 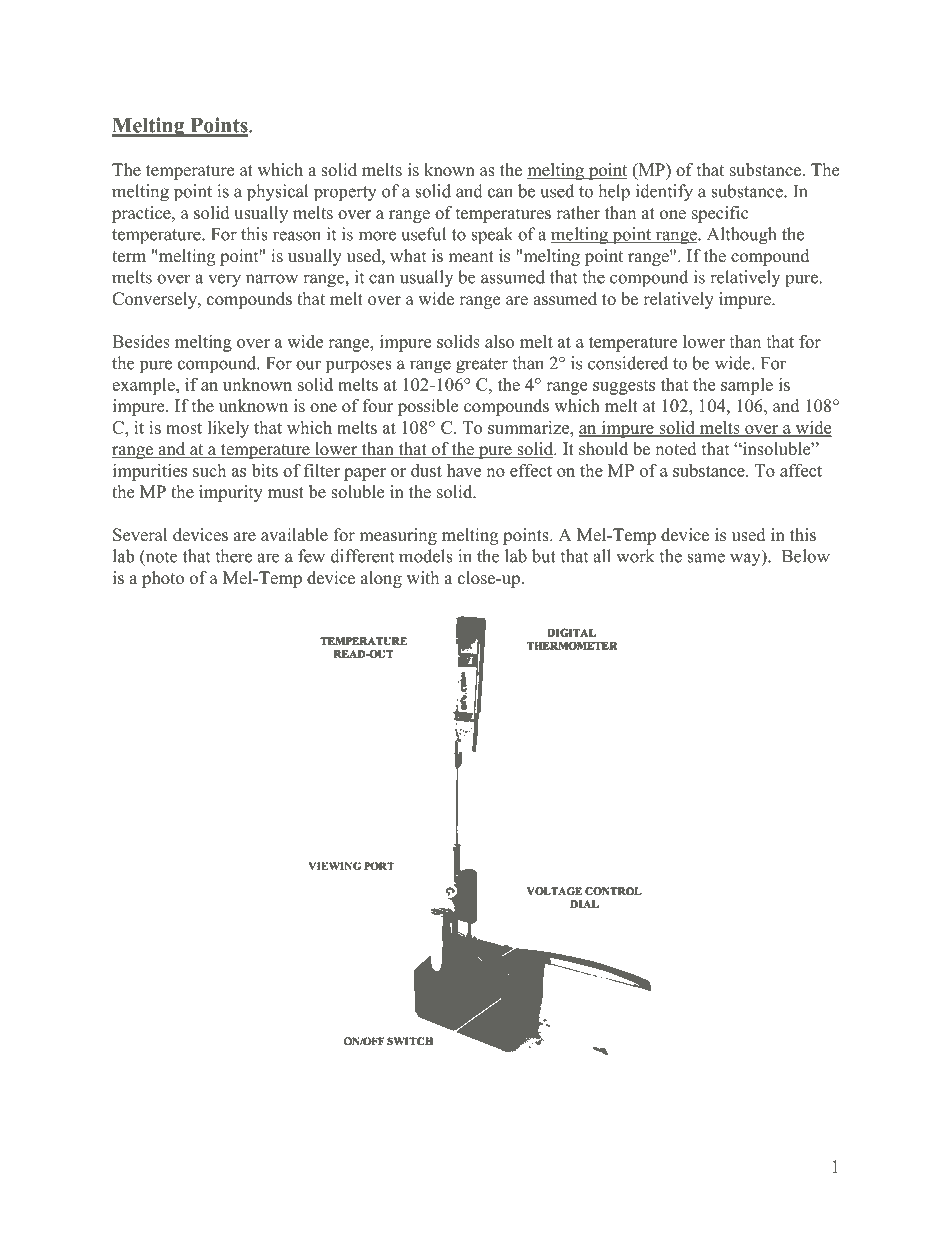 What do you see at coordinates (628, 363) in the page?
I see `considered` at bounding box center [628, 363].
